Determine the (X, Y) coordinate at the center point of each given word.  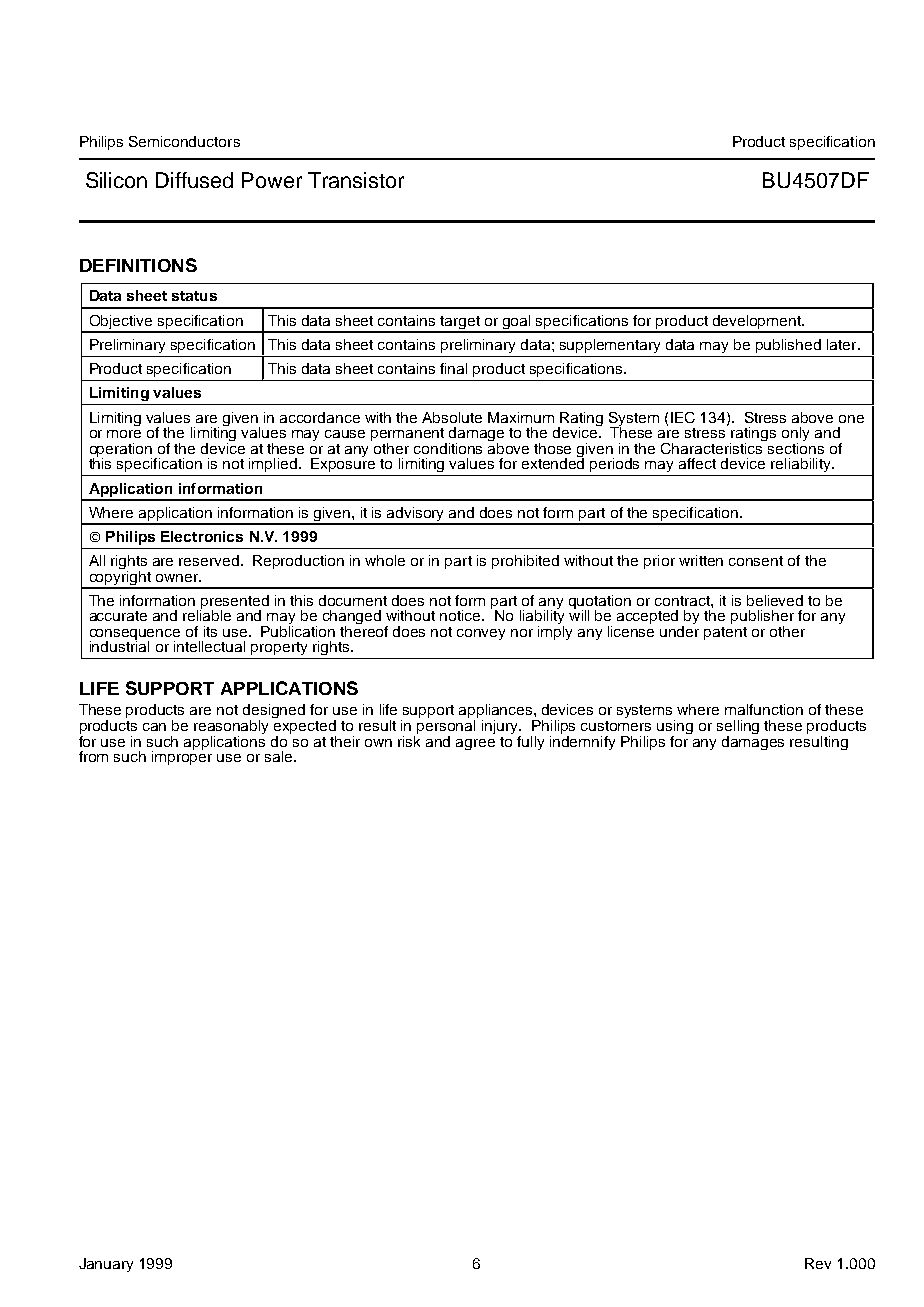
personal (447, 727)
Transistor (356, 180)
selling (738, 728)
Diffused (194, 180)
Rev (818, 1263)
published (788, 346)
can (154, 727)
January (106, 1265)
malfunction (764, 709)
